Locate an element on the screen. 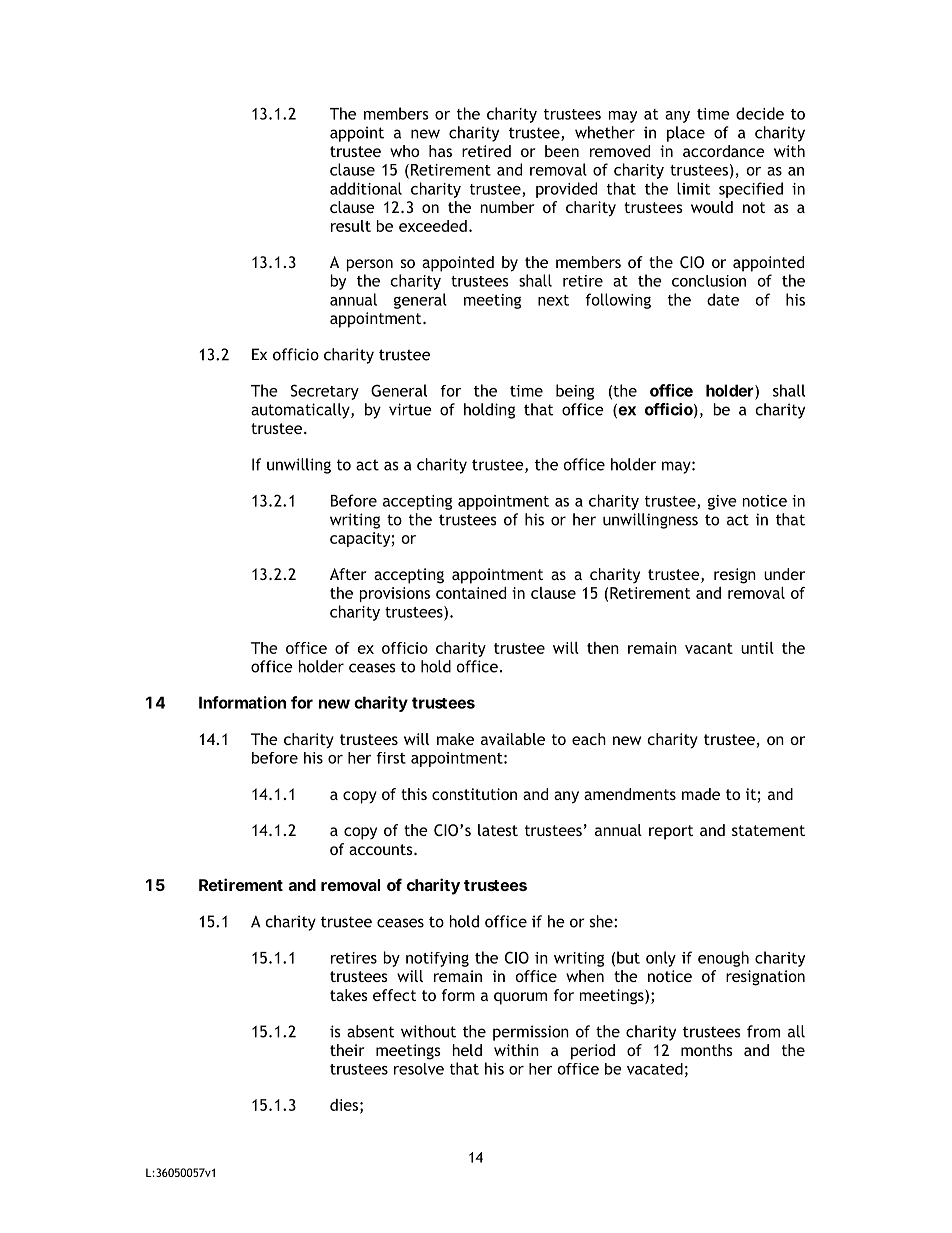  months is located at coordinates (707, 1050).
